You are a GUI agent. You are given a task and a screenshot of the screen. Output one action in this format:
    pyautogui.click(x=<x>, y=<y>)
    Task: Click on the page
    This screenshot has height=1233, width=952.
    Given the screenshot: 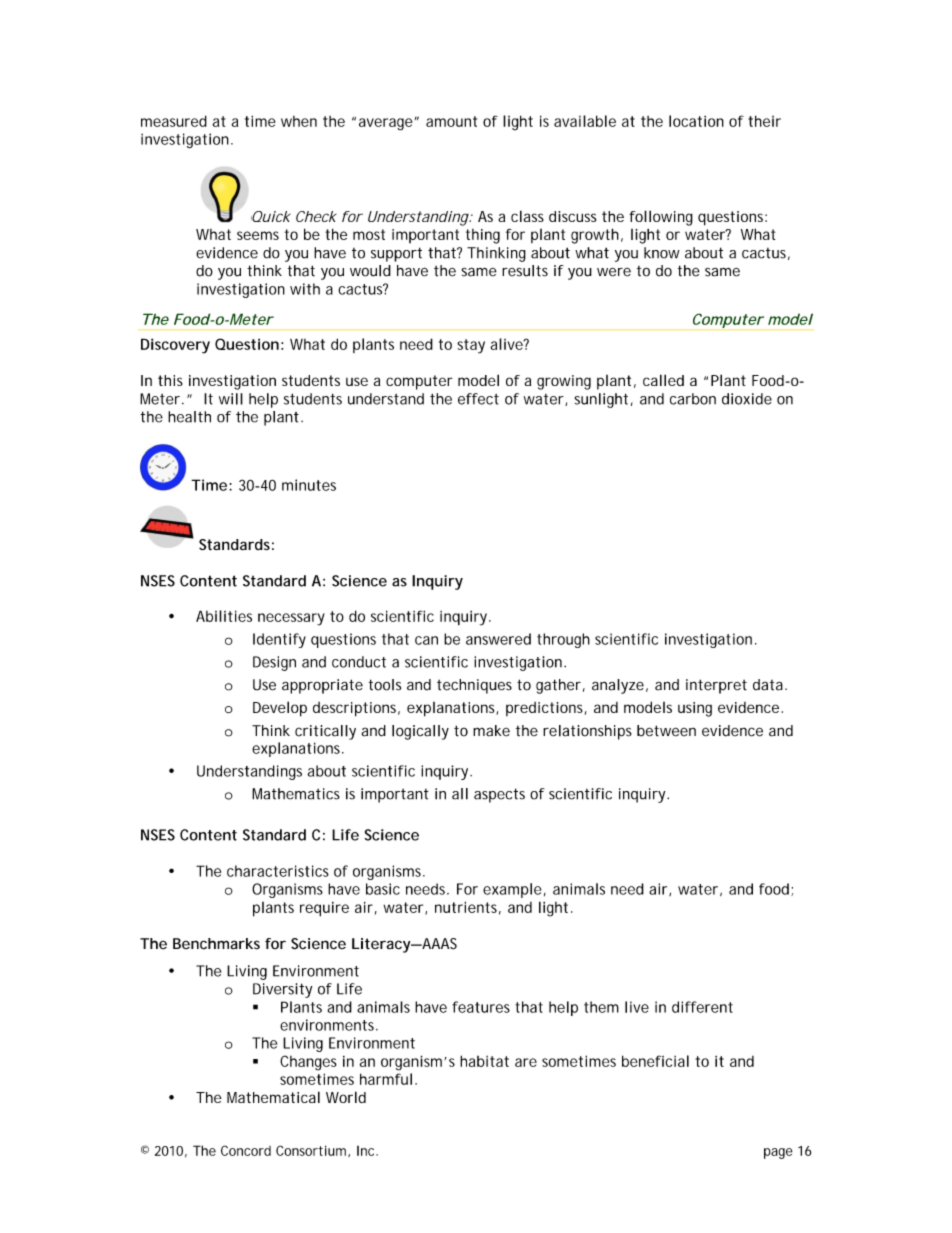 What is the action you would take?
    pyautogui.click(x=778, y=1153)
